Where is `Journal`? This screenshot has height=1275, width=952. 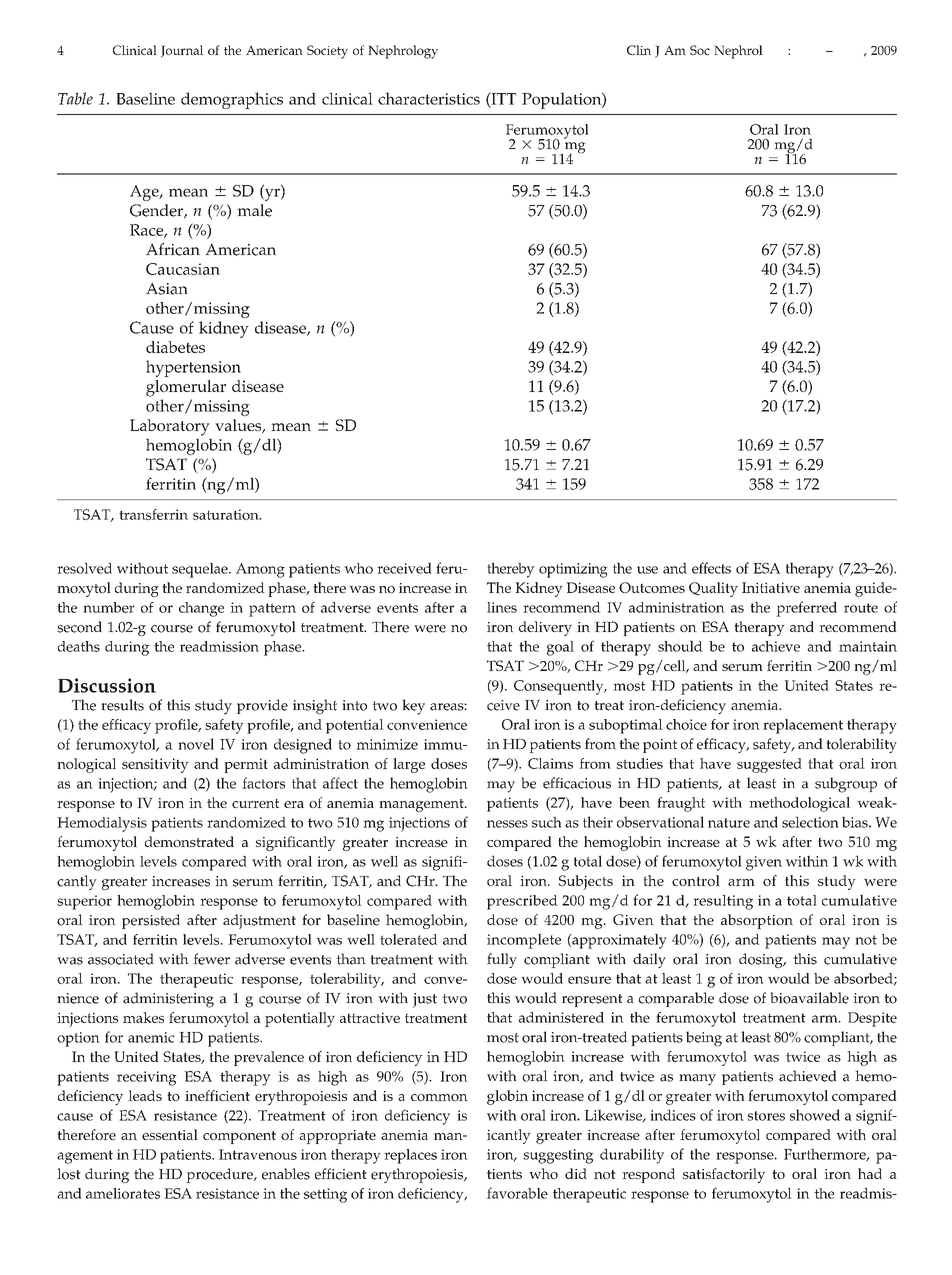
Journal is located at coordinates (182, 51).
